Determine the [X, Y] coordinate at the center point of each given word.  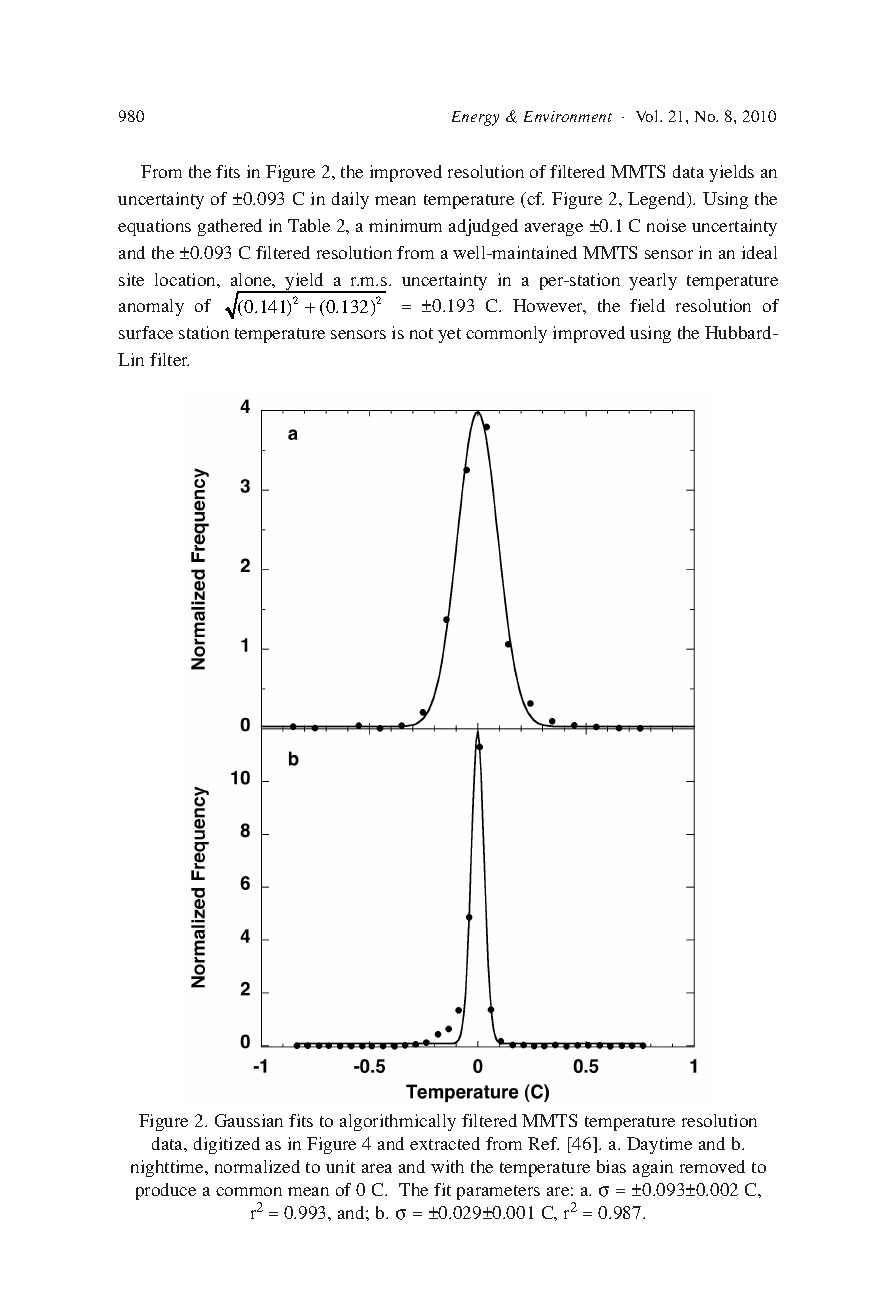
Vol [648, 116]
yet [449, 335]
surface [146, 332]
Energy [475, 118]
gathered [230, 227]
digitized [227, 1145]
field [647, 305]
